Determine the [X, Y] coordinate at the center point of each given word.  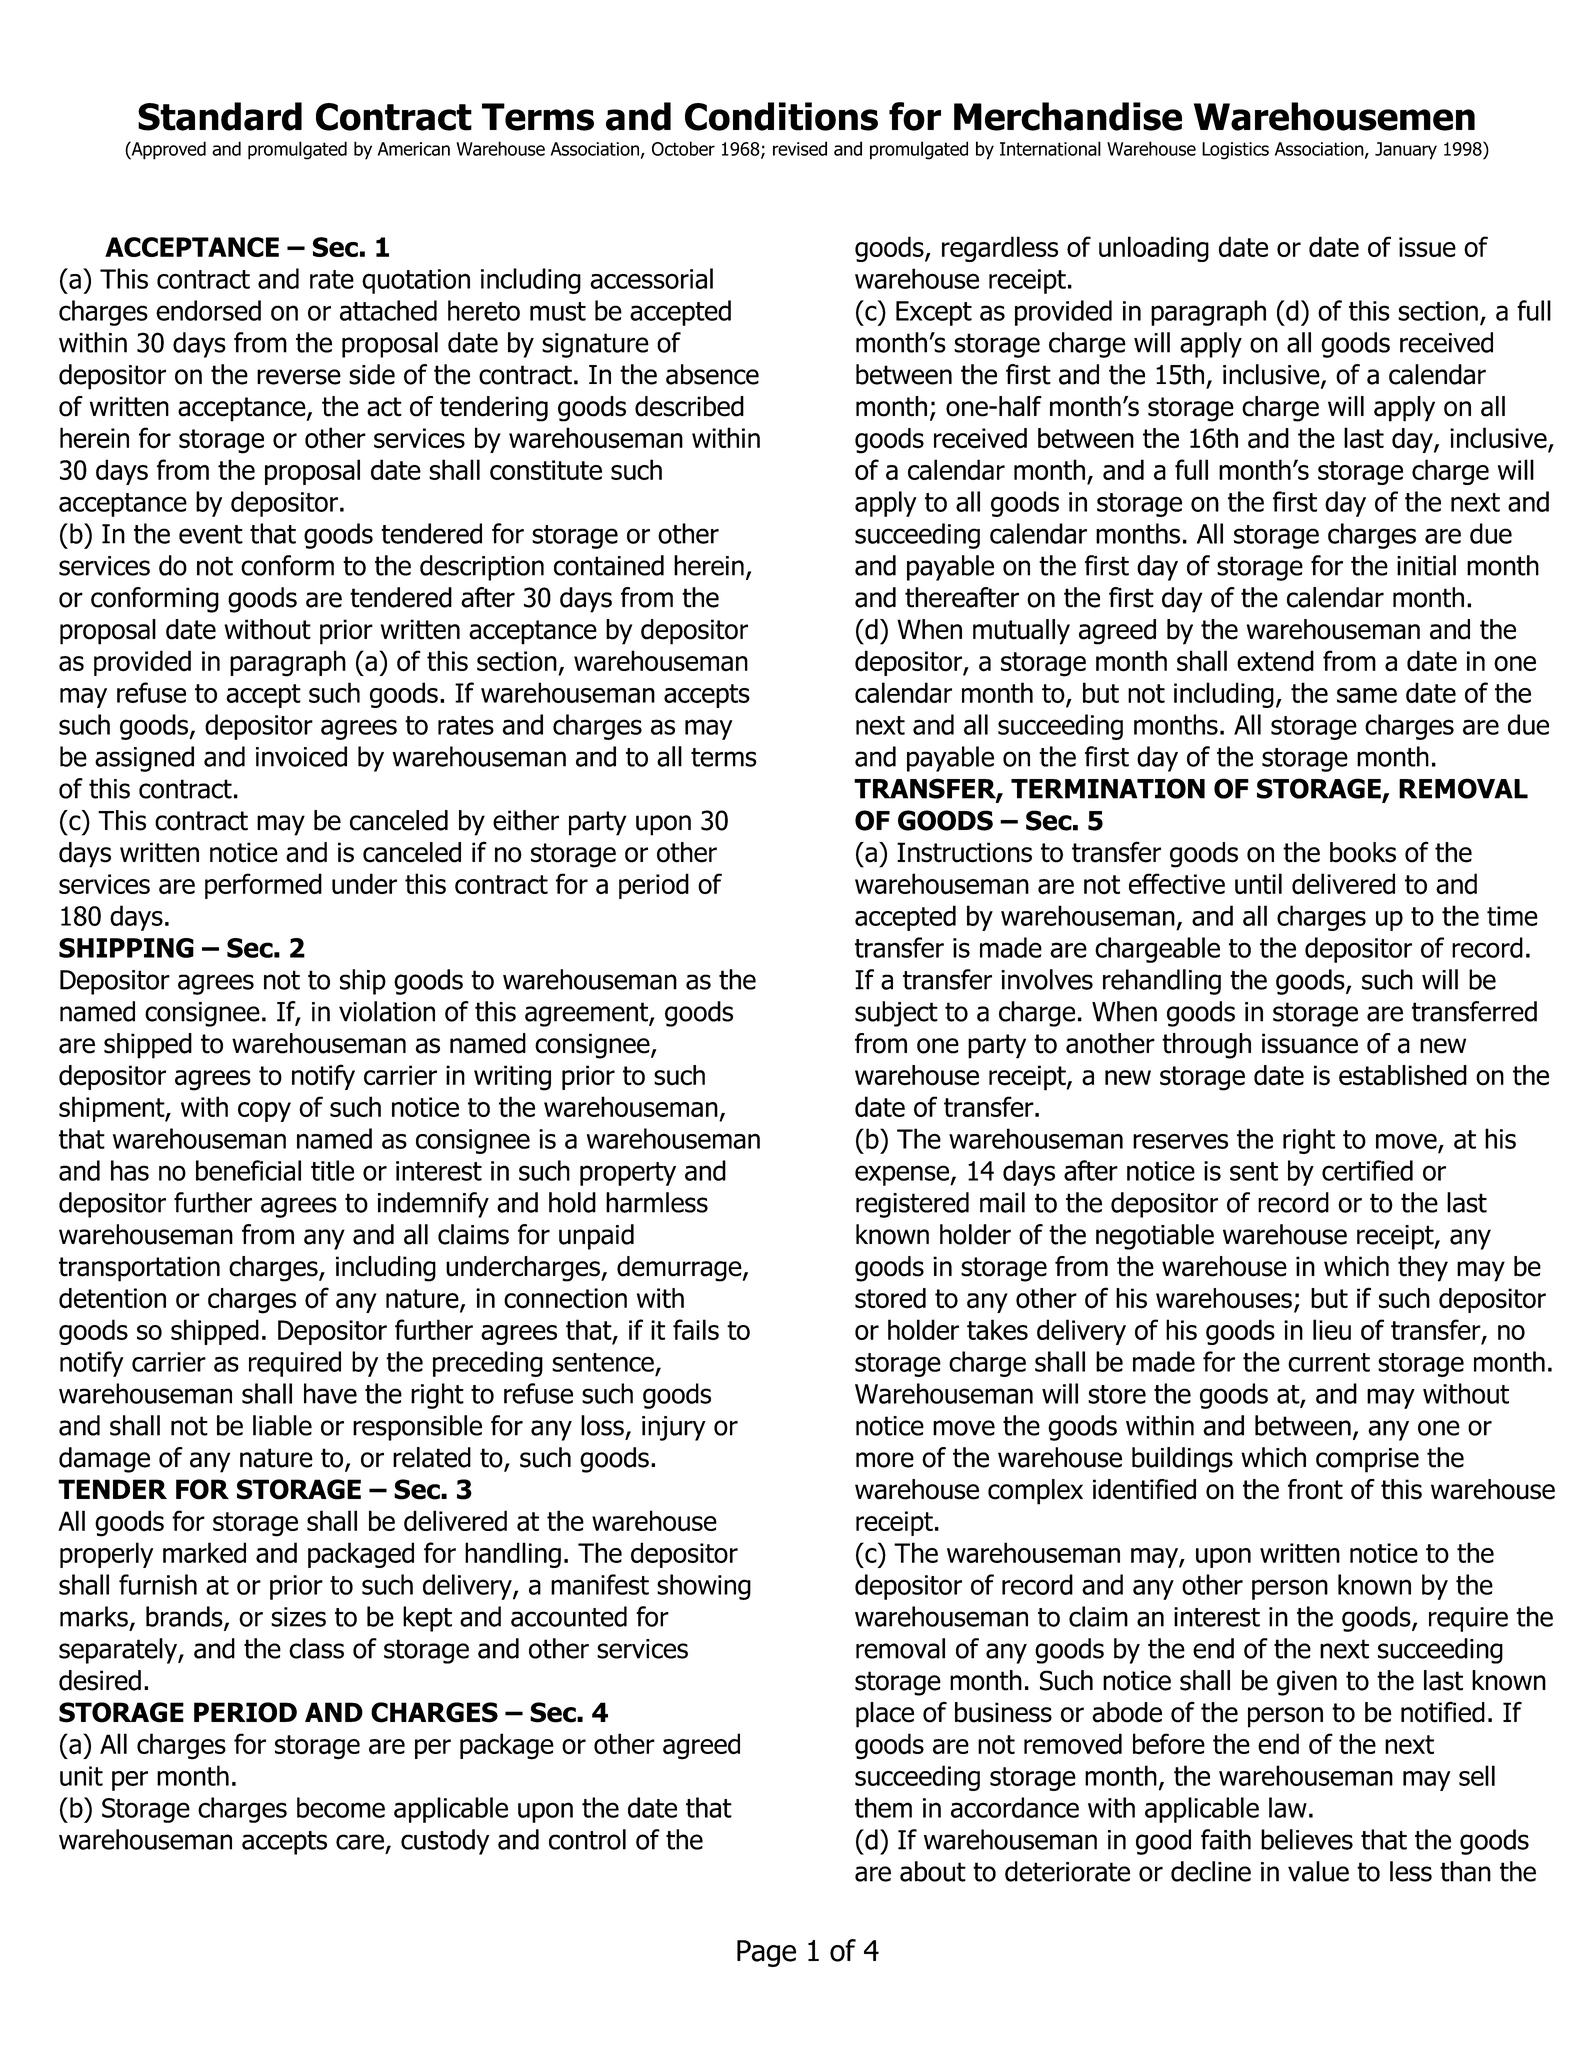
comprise [1367, 1460]
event [211, 534]
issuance [1310, 1043]
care [360, 1842]
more [885, 1460]
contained [609, 565]
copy [264, 1112]
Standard [220, 116]
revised [800, 148]
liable [282, 1425]
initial [1426, 565]
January [1406, 151]
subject [896, 1014]
